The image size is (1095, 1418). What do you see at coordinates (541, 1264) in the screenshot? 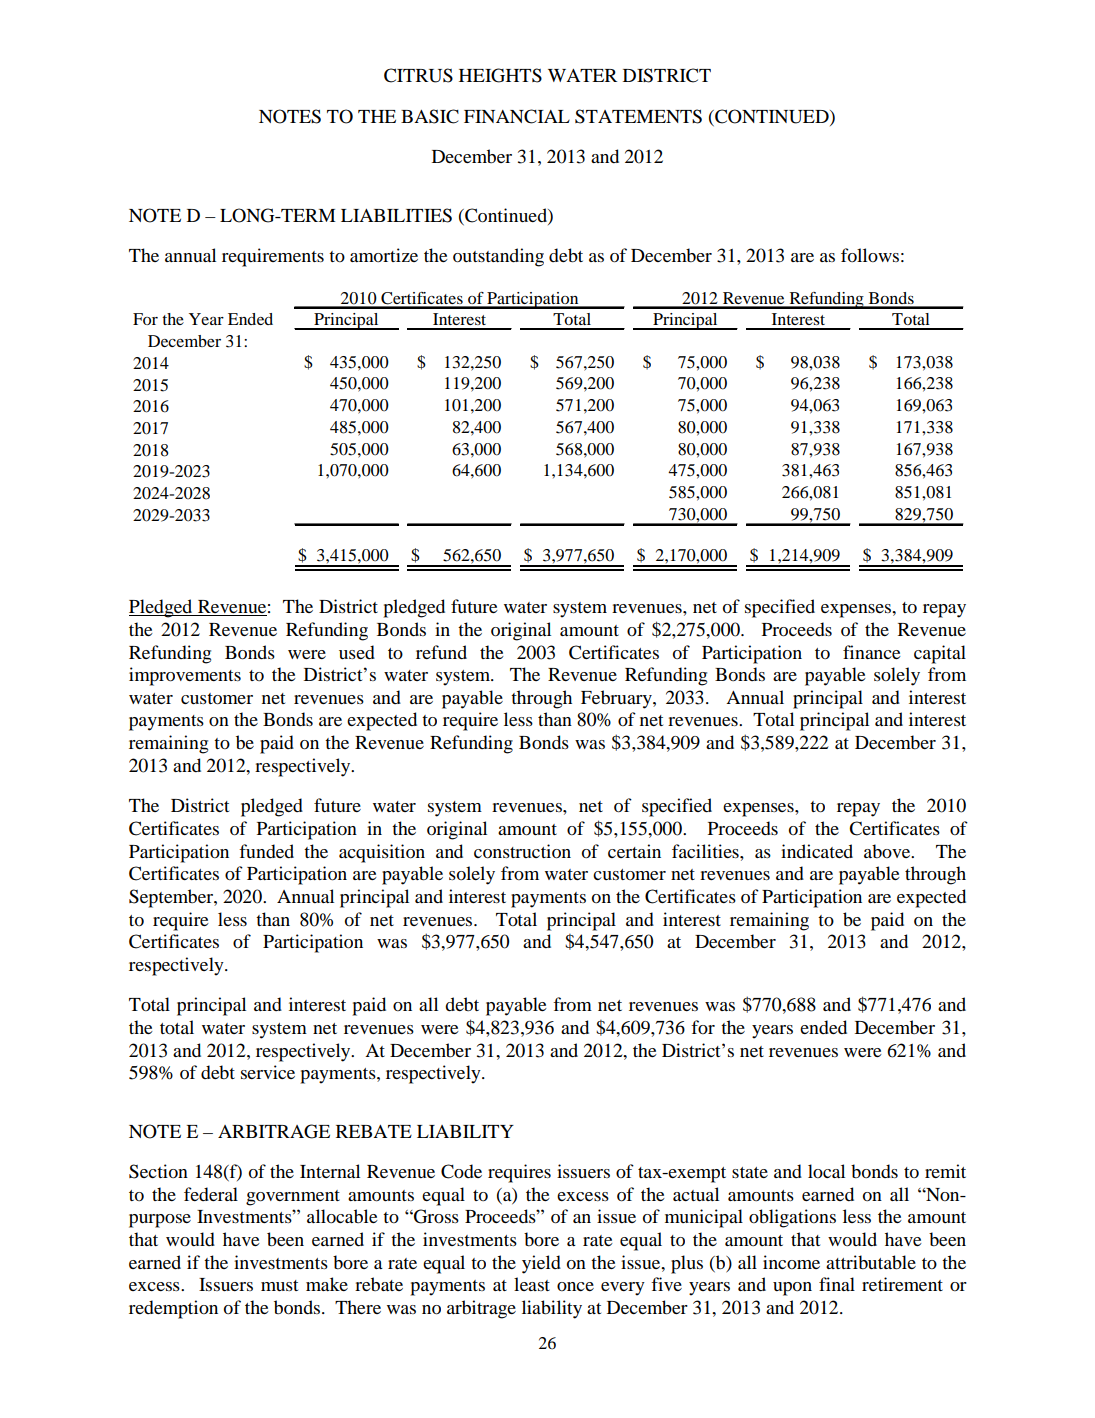
I see `yield` at bounding box center [541, 1264].
